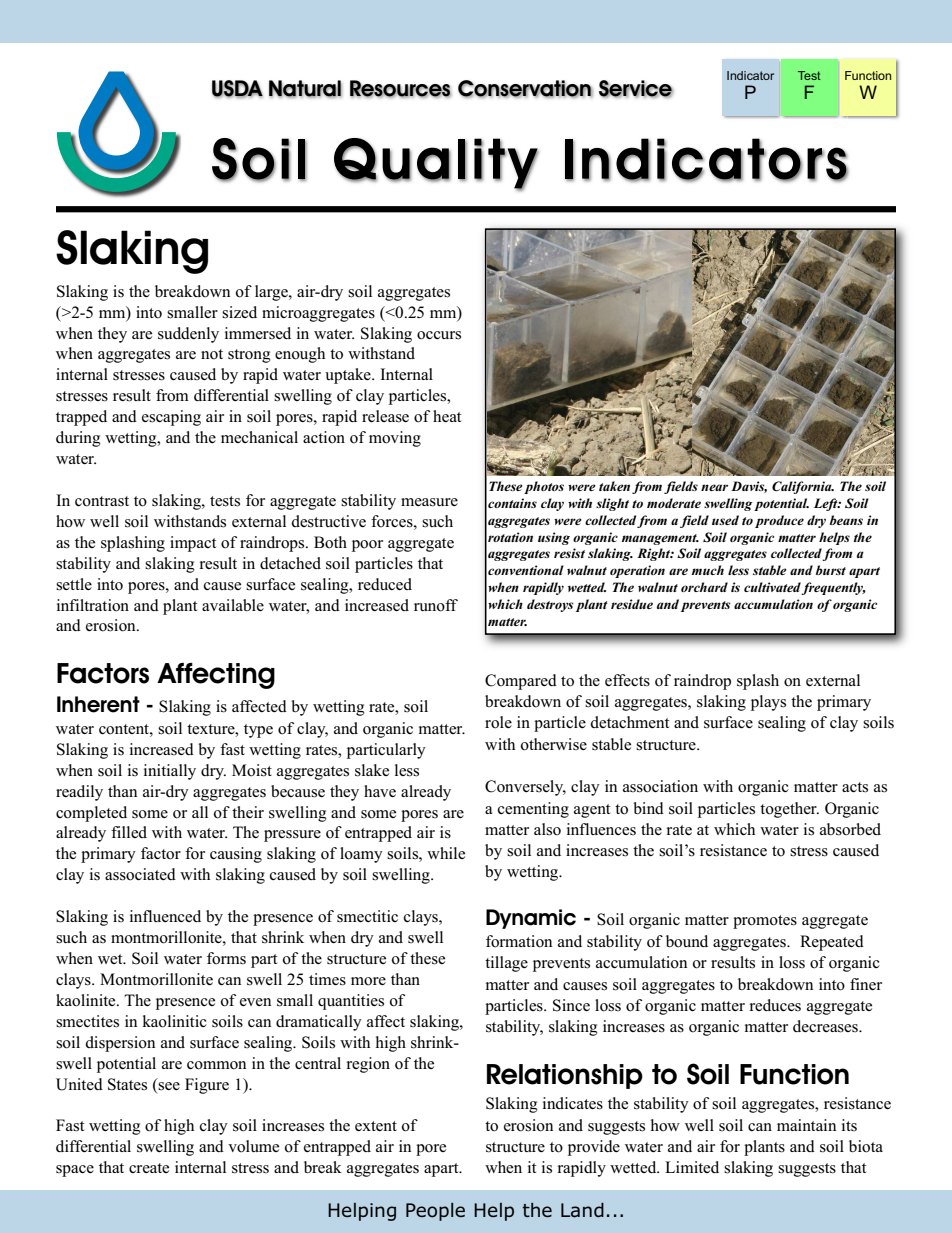  I want to click on available, so click(233, 605).
